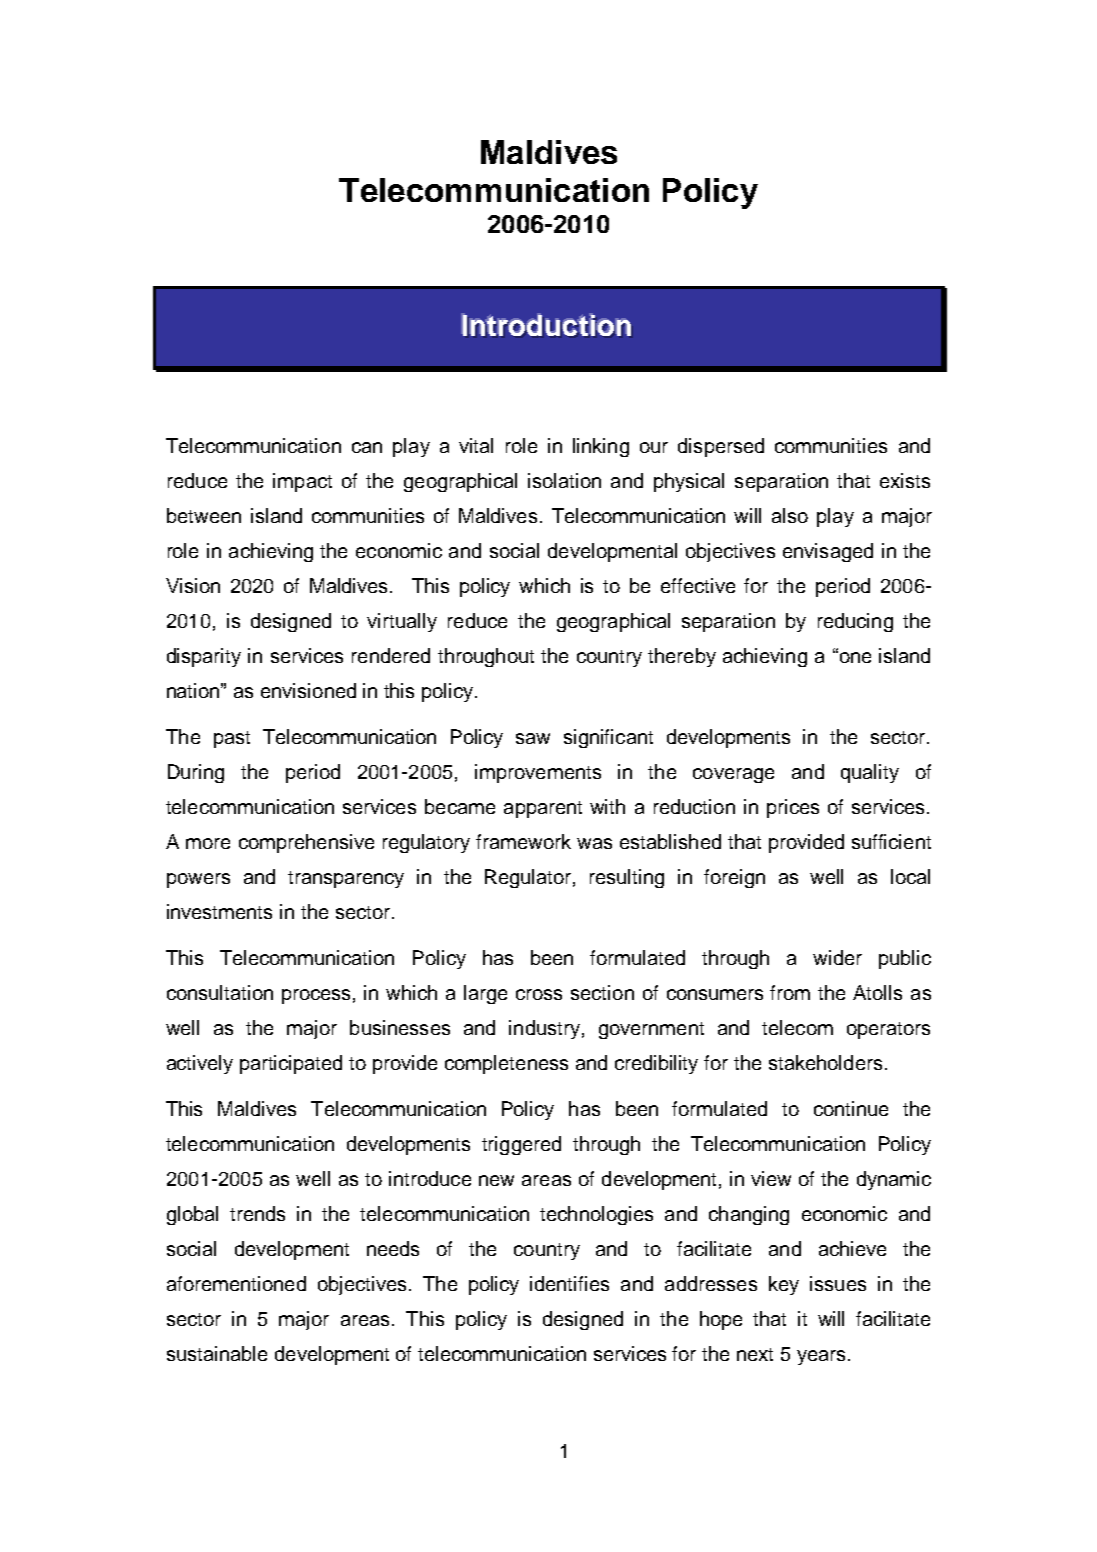 The width and height of the screenshot is (1097, 1552). I want to click on participated, so click(291, 1064).
